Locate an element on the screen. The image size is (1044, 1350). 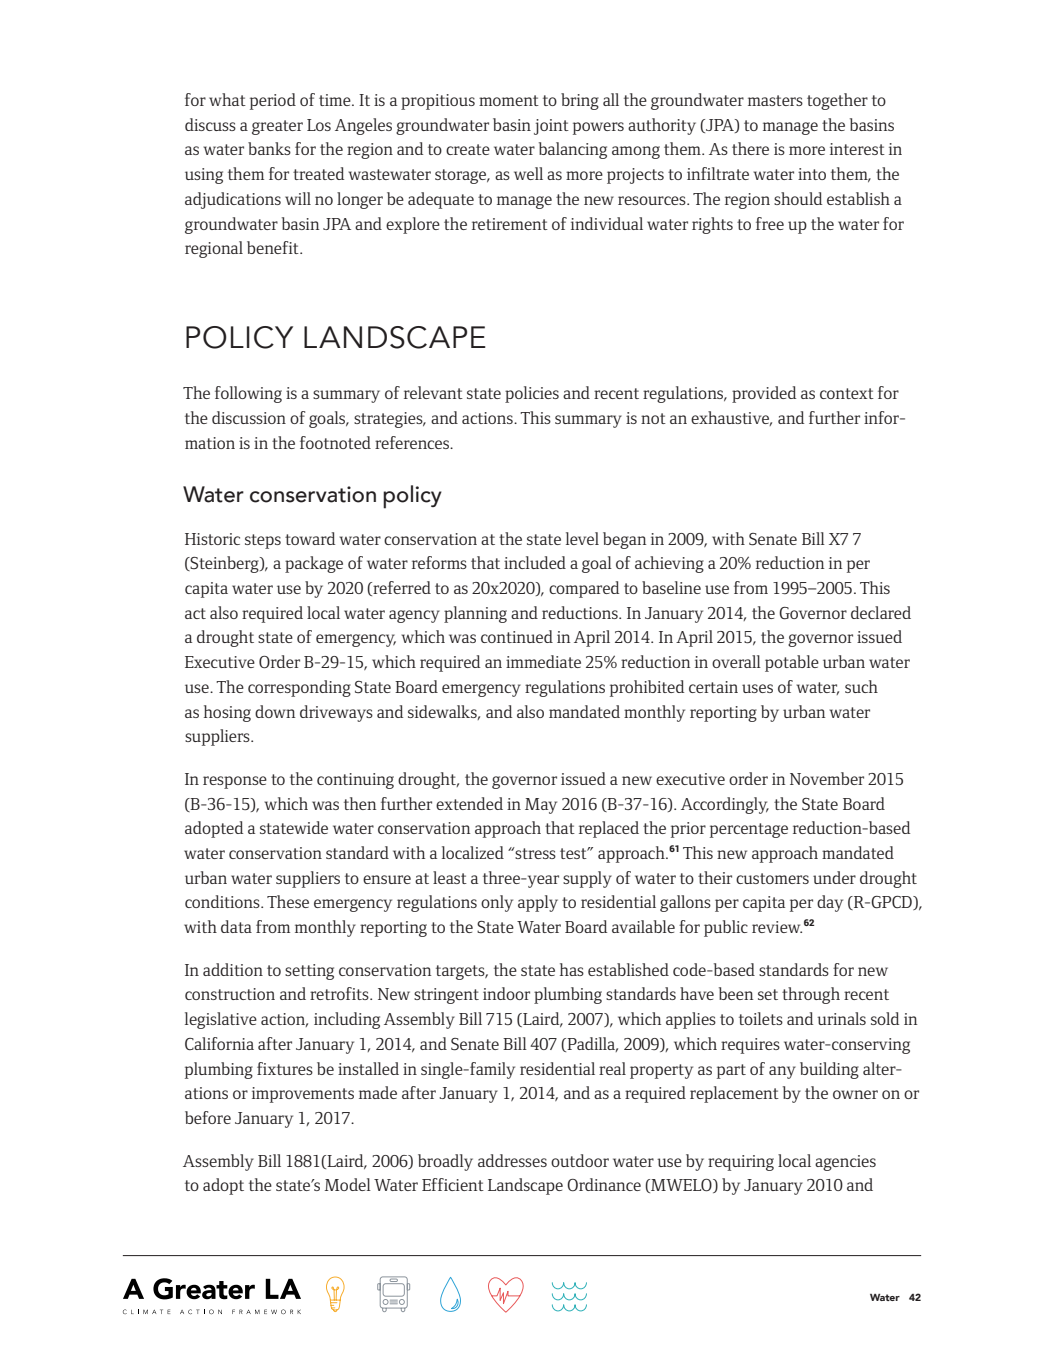
potable is located at coordinates (792, 663).
